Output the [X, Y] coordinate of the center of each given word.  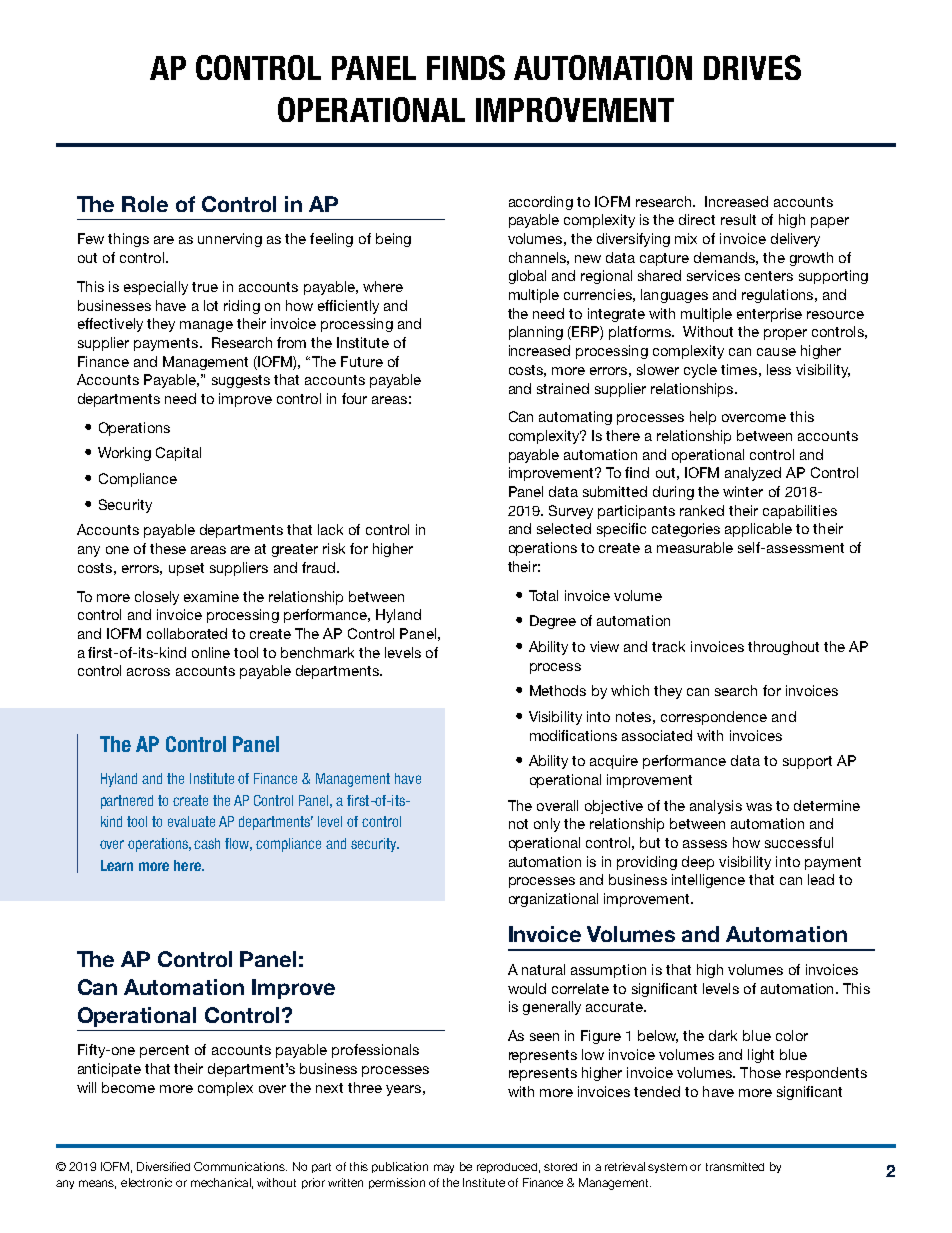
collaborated [187, 633]
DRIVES [752, 67]
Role [145, 204]
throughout [783, 648]
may [444, 1168]
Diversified [163, 1166]
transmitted [735, 1166]
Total [543, 595]
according [541, 203]
